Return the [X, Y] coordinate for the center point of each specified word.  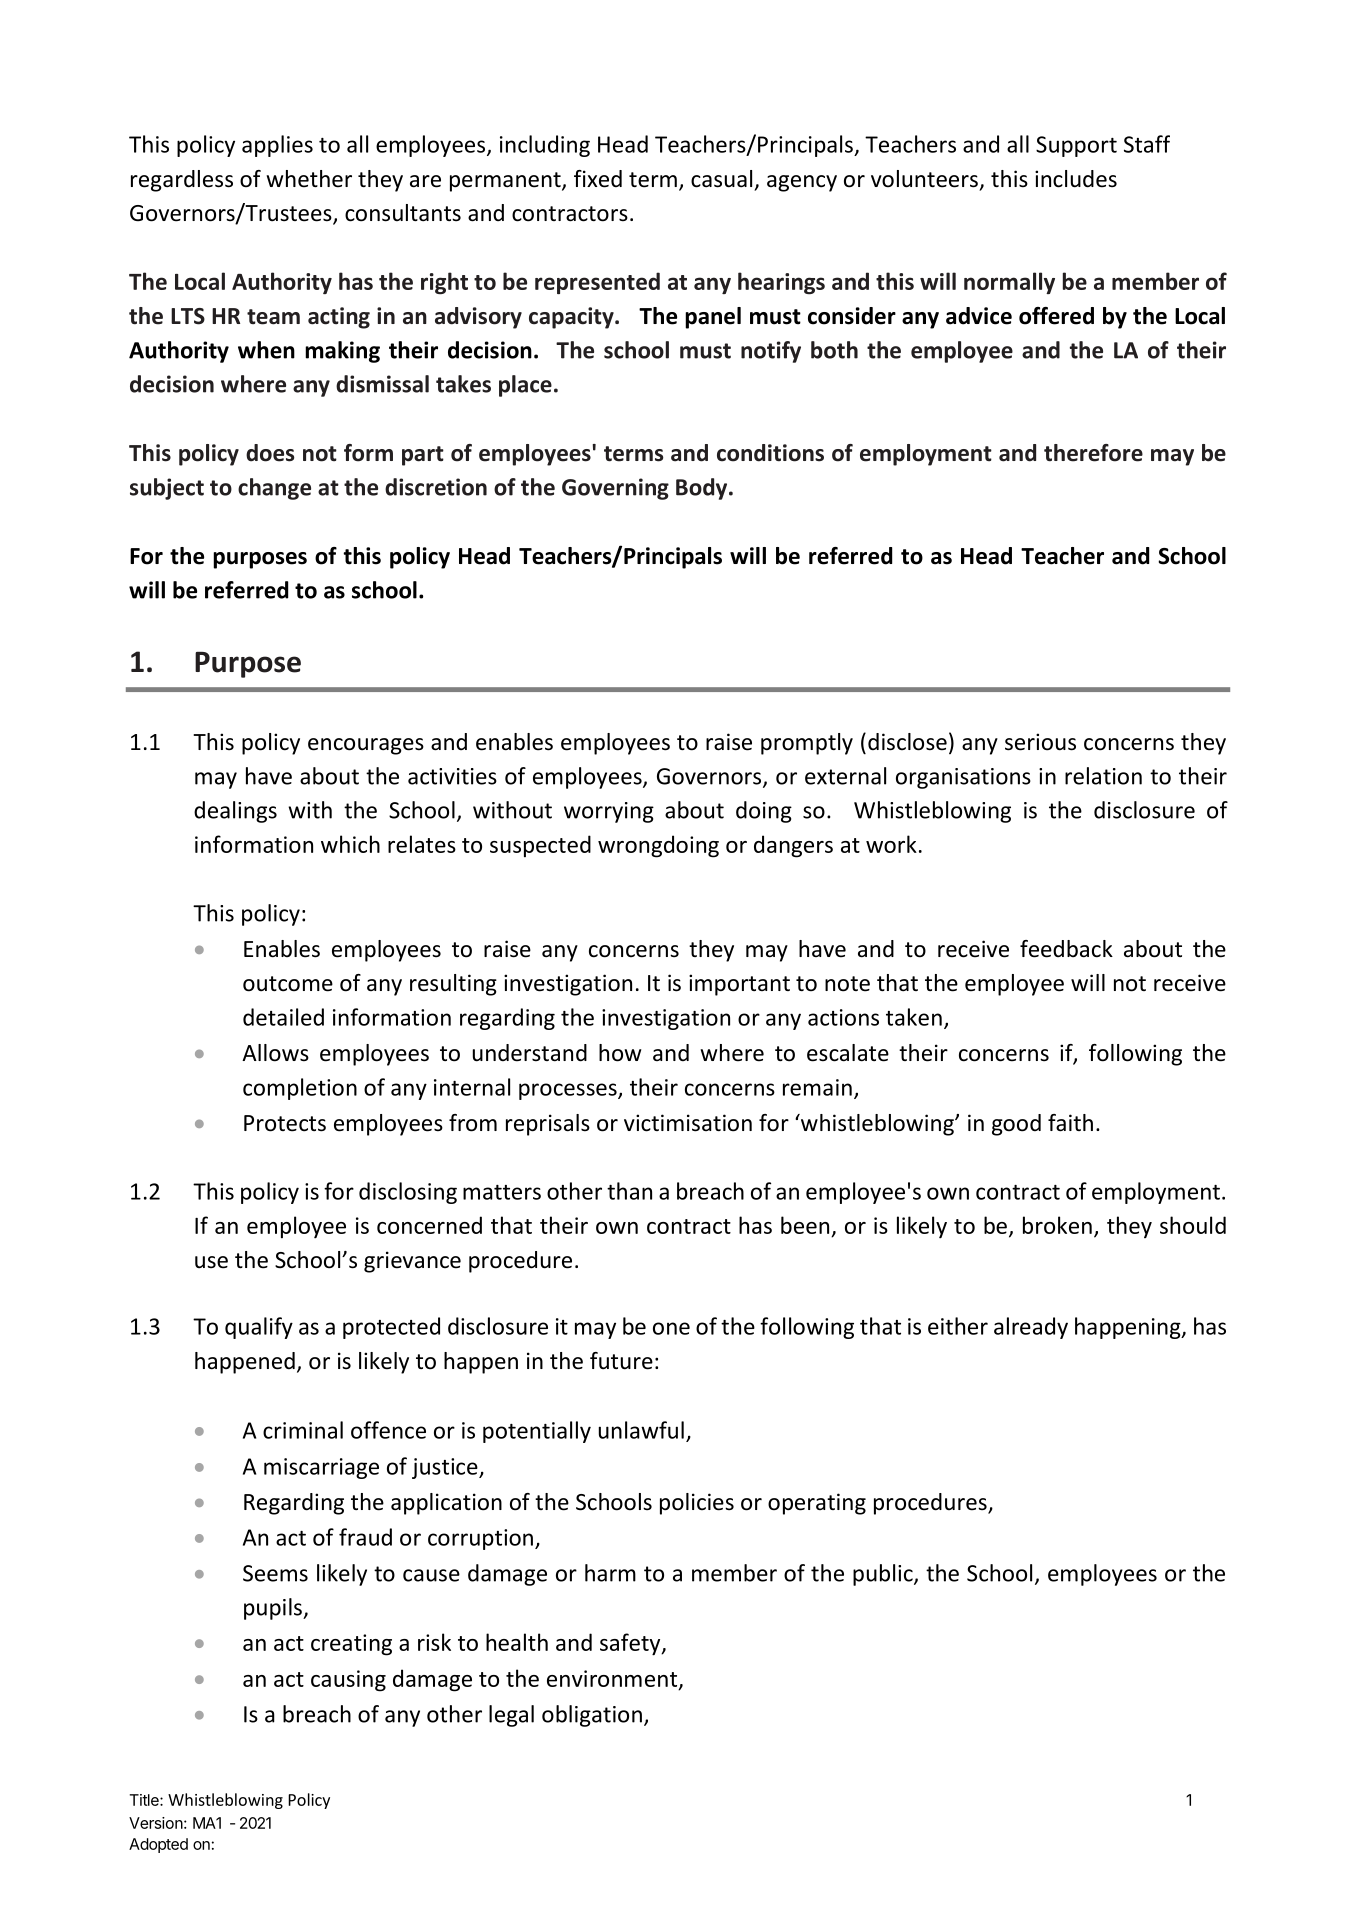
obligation [592, 1716]
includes [1076, 179]
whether [309, 179]
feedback [1066, 949]
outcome [288, 984]
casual [721, 179]
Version [156, 1823]
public [884, 1575]
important [739, 985]
